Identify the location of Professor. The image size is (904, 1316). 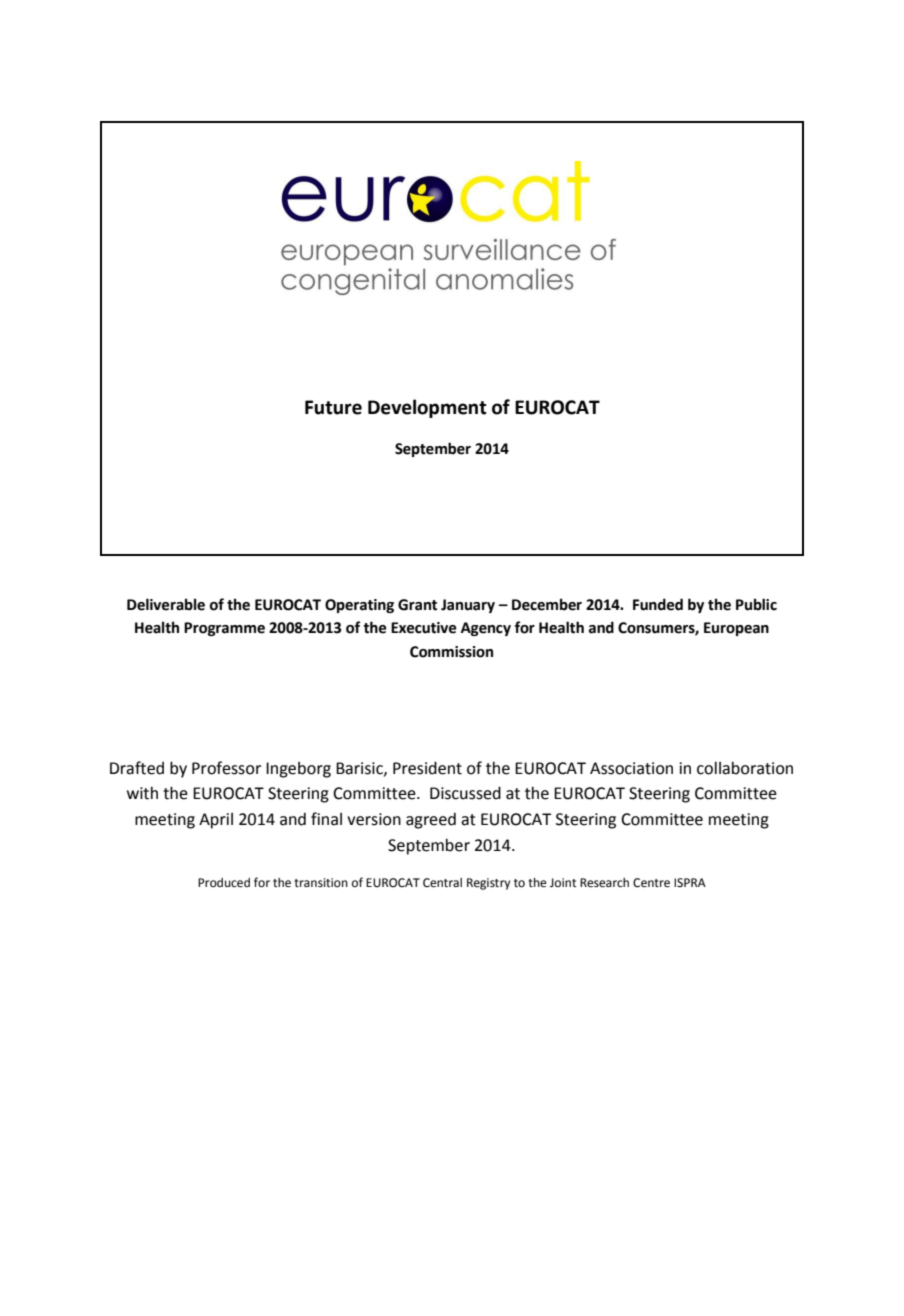
(226, 768).
